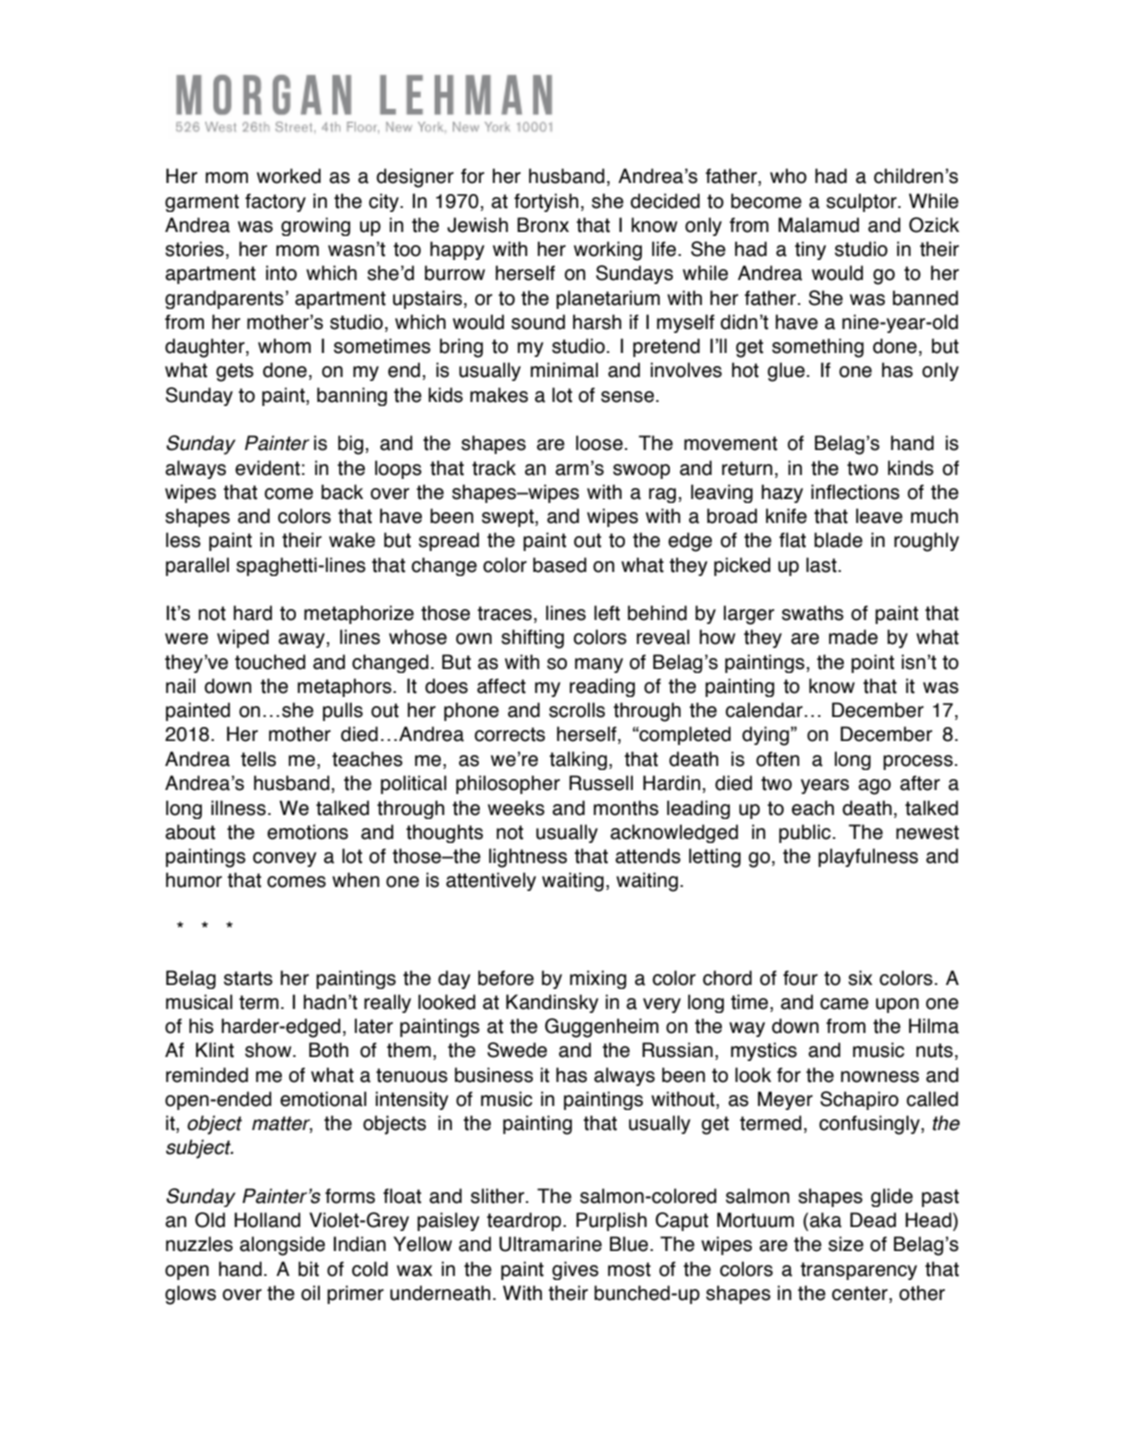 Image resolution: width=1125 pixels, height=1456 pixels. Describe the element at coordinates (911, 468) in the page. I see `kinds` at that location.
